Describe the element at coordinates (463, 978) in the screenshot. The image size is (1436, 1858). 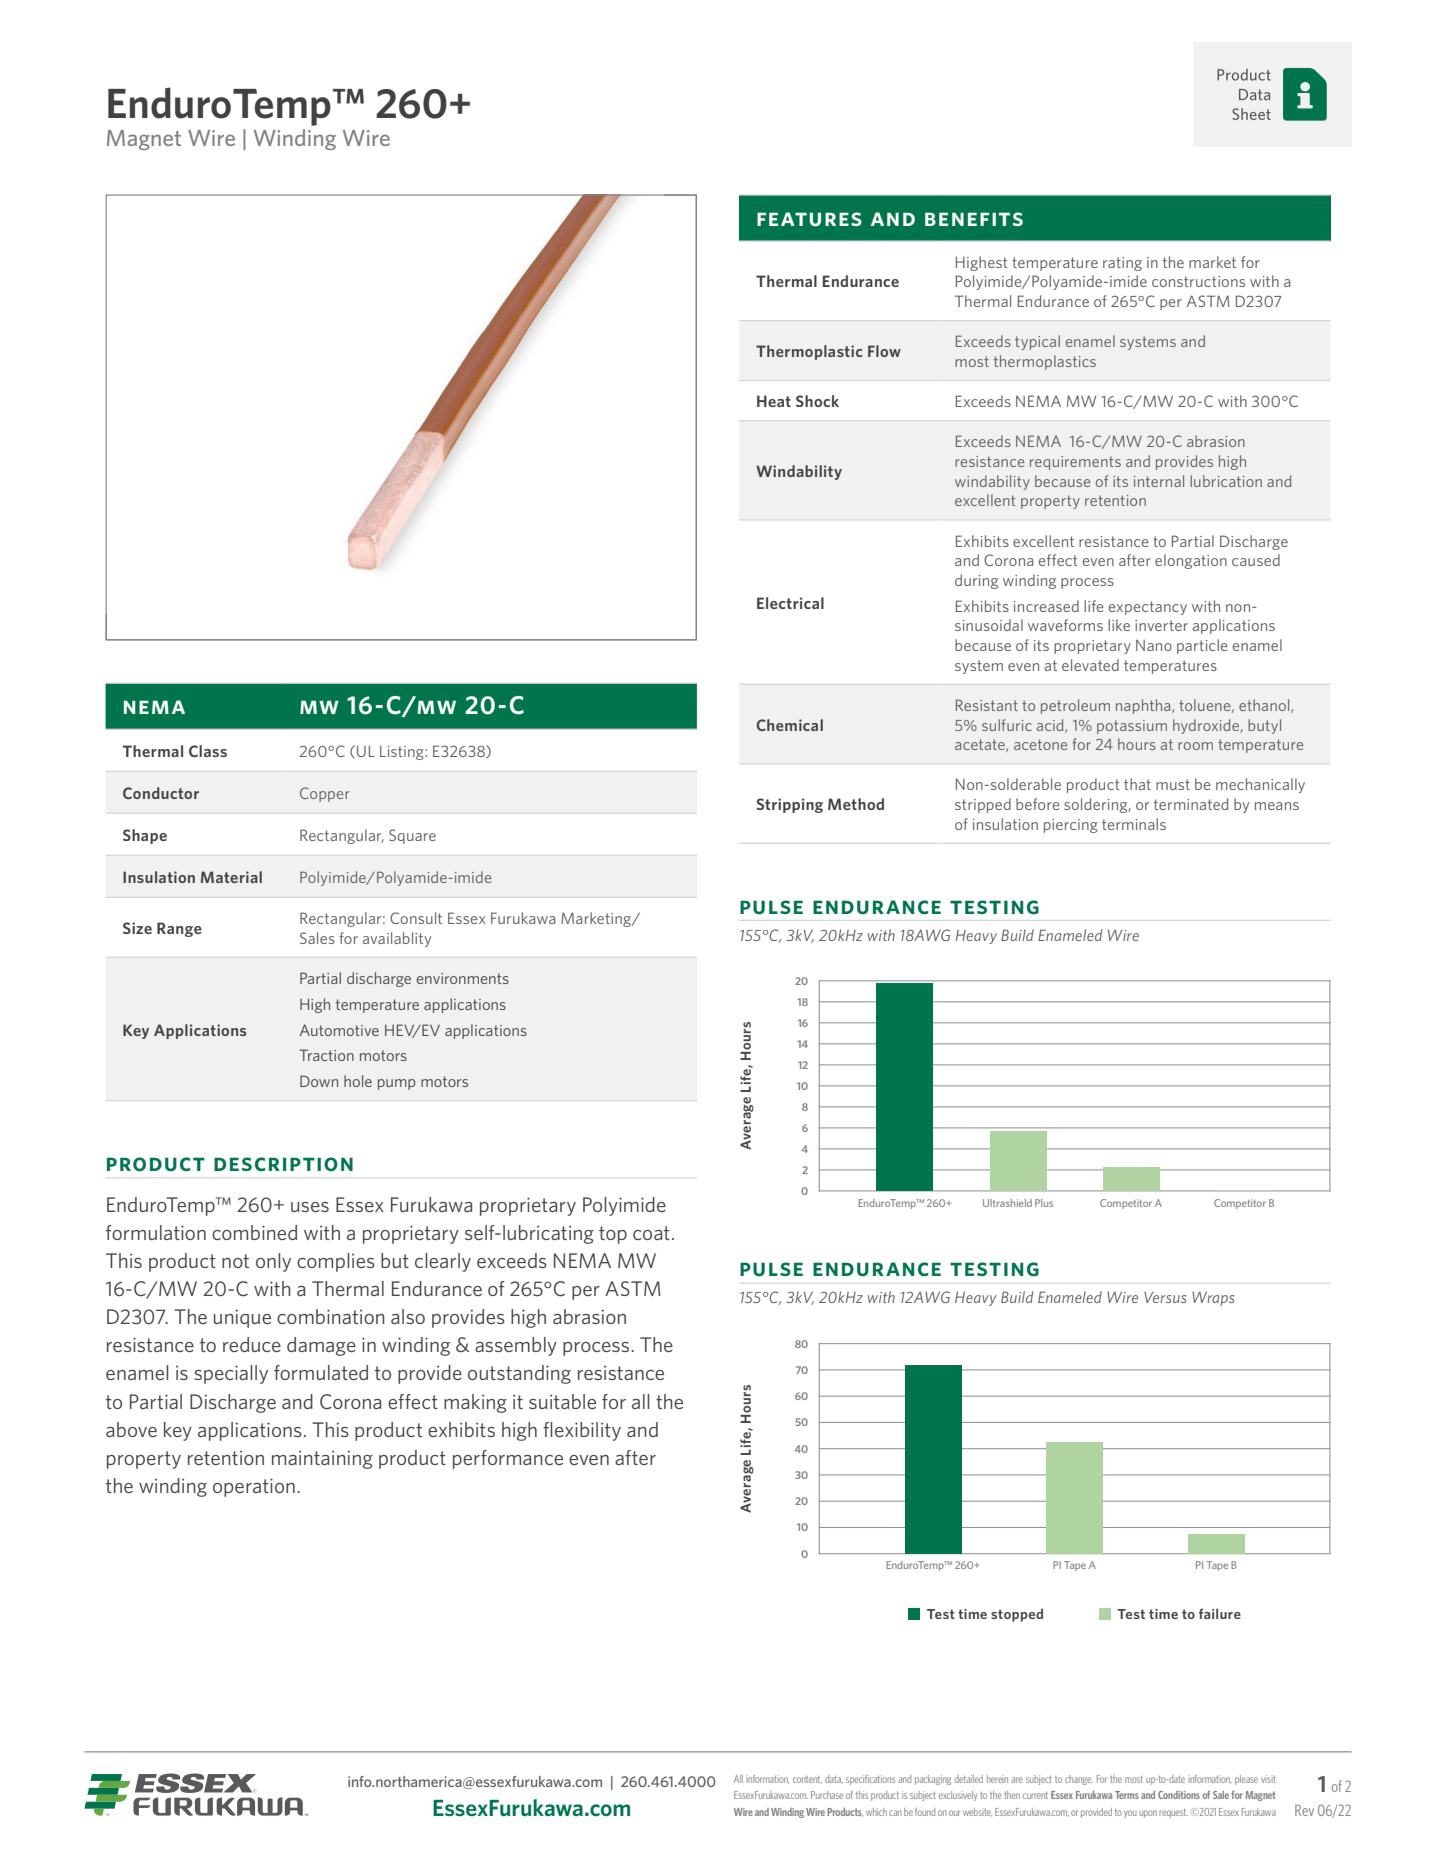
I see `environments` at that location.
